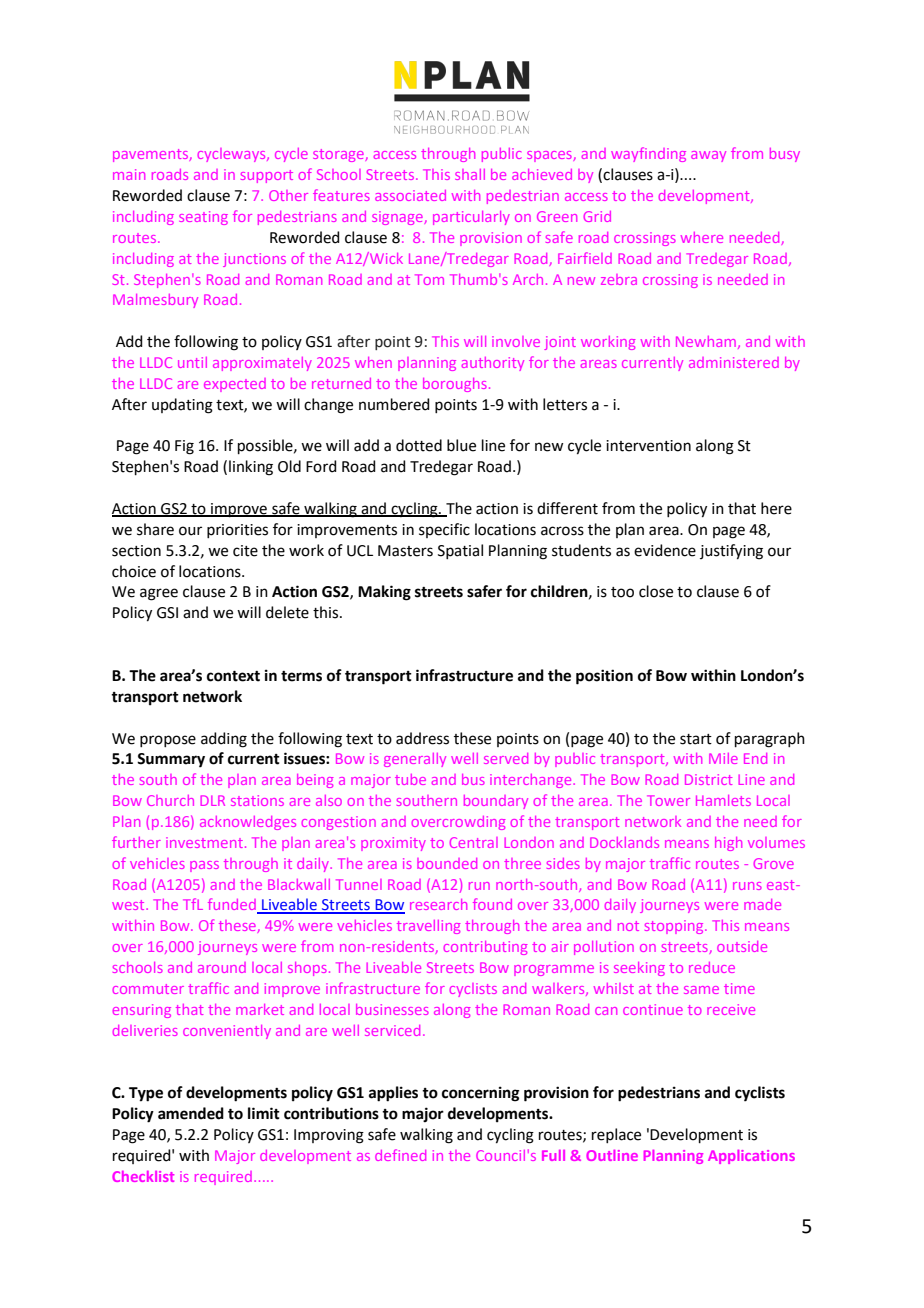 Image resolution: width=924 pixels, height=1308 pixels. What do you see at coordinates (167, 613) in the screenshot?
I see `GSI` at bounding box center [167, 613].
